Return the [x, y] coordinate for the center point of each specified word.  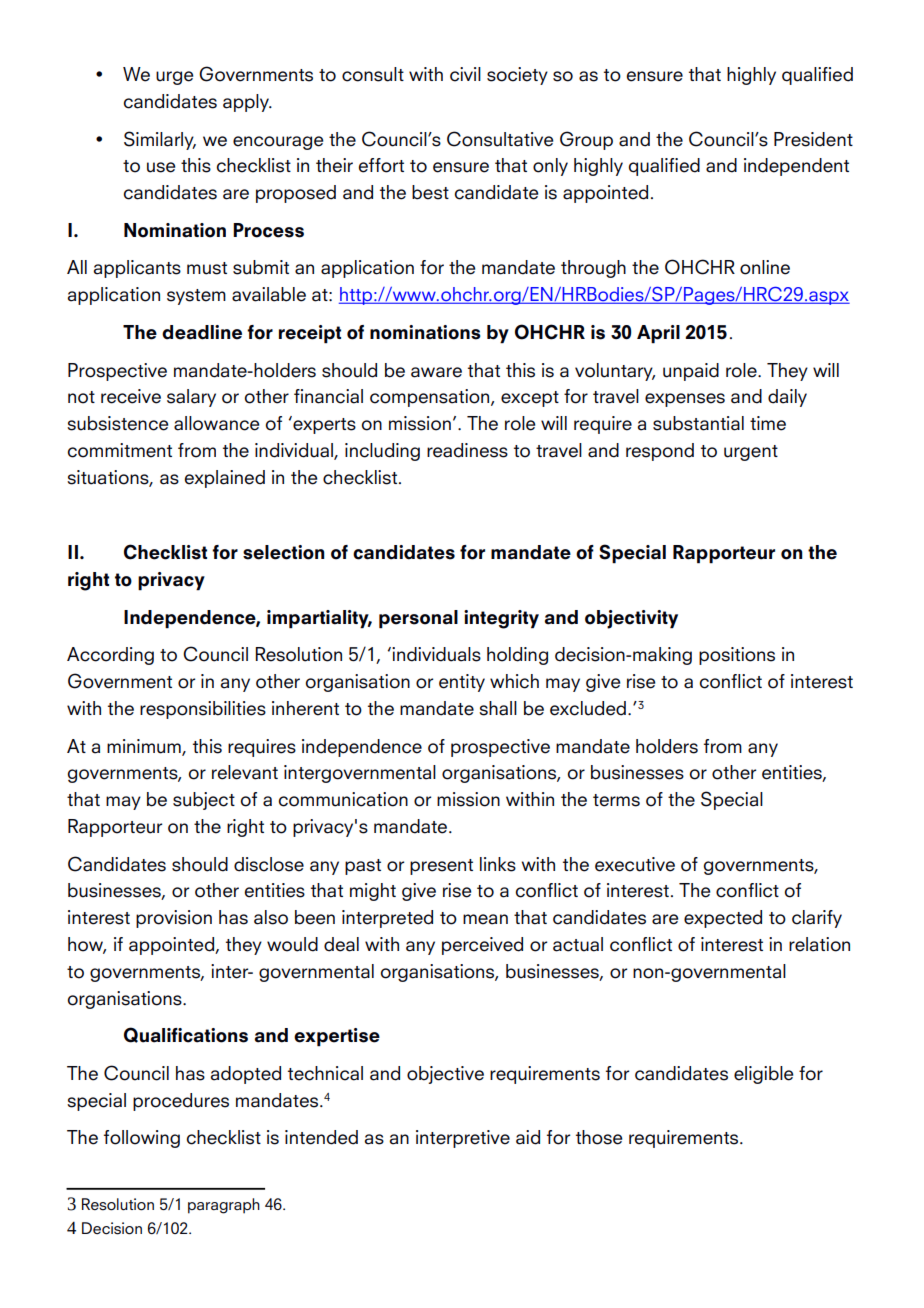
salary [191, 398]
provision [174, 919]
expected [723, 919]
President [813, 139]
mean [485, 919]
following [142, 1139]
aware [436, 372]
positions [737, 656]
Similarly [160, 140]
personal [418, 619]
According [110, 656]
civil [465, 74]
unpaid [691, 372]
